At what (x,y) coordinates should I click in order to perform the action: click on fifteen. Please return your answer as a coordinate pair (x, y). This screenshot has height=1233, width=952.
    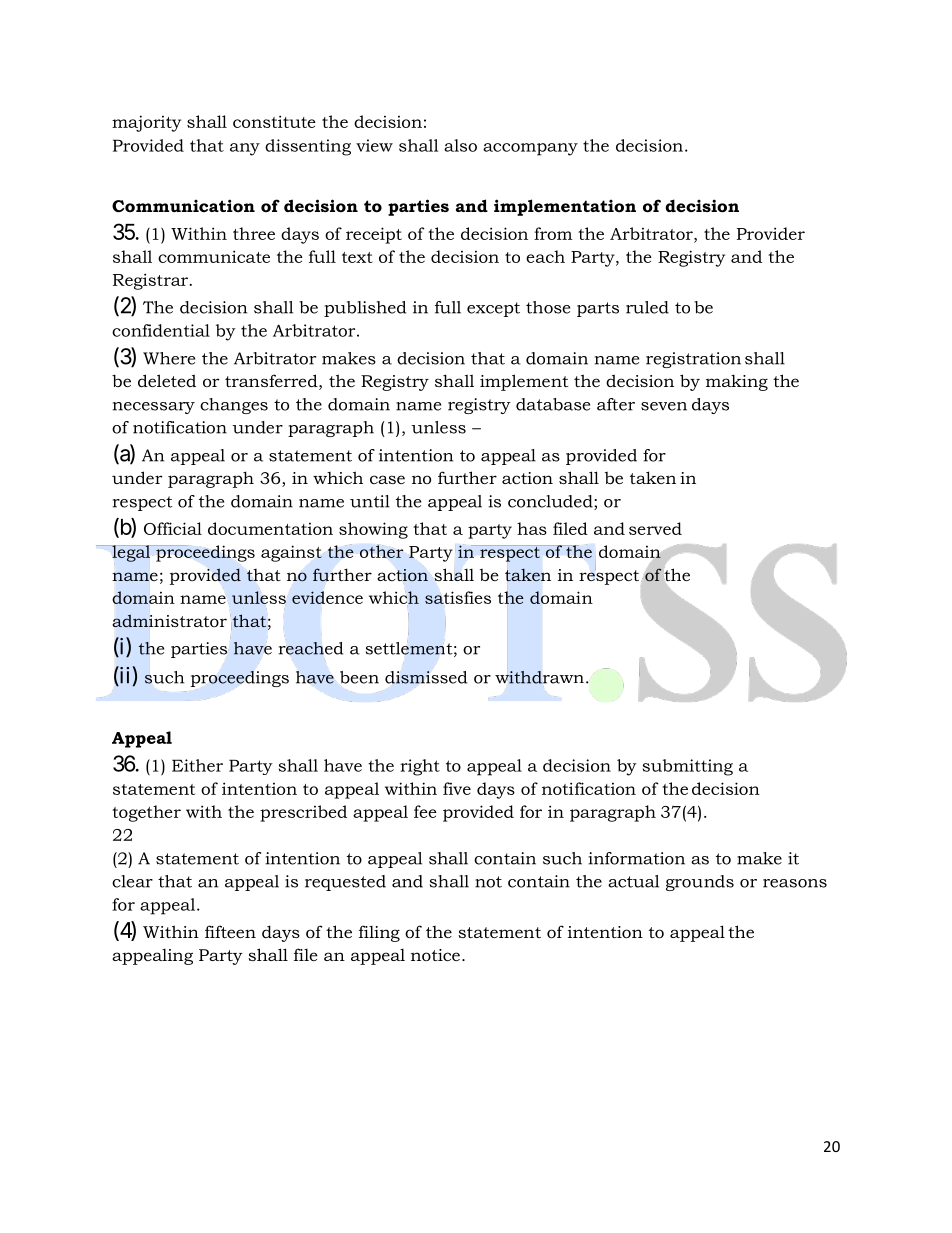
    Looking at the image, I should click on (230, 931).
